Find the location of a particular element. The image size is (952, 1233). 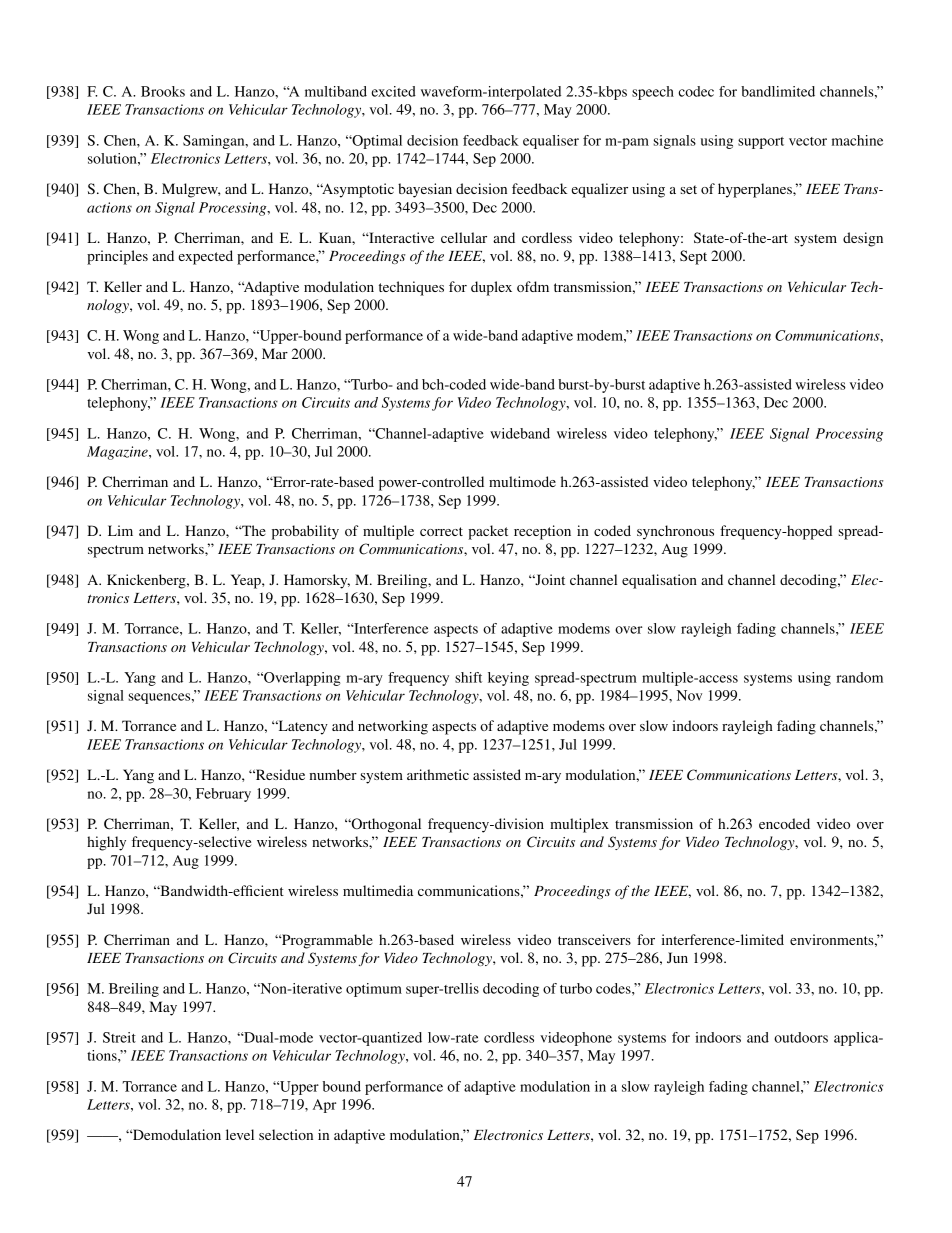

Apr is located at coordinates (324, 1106).
